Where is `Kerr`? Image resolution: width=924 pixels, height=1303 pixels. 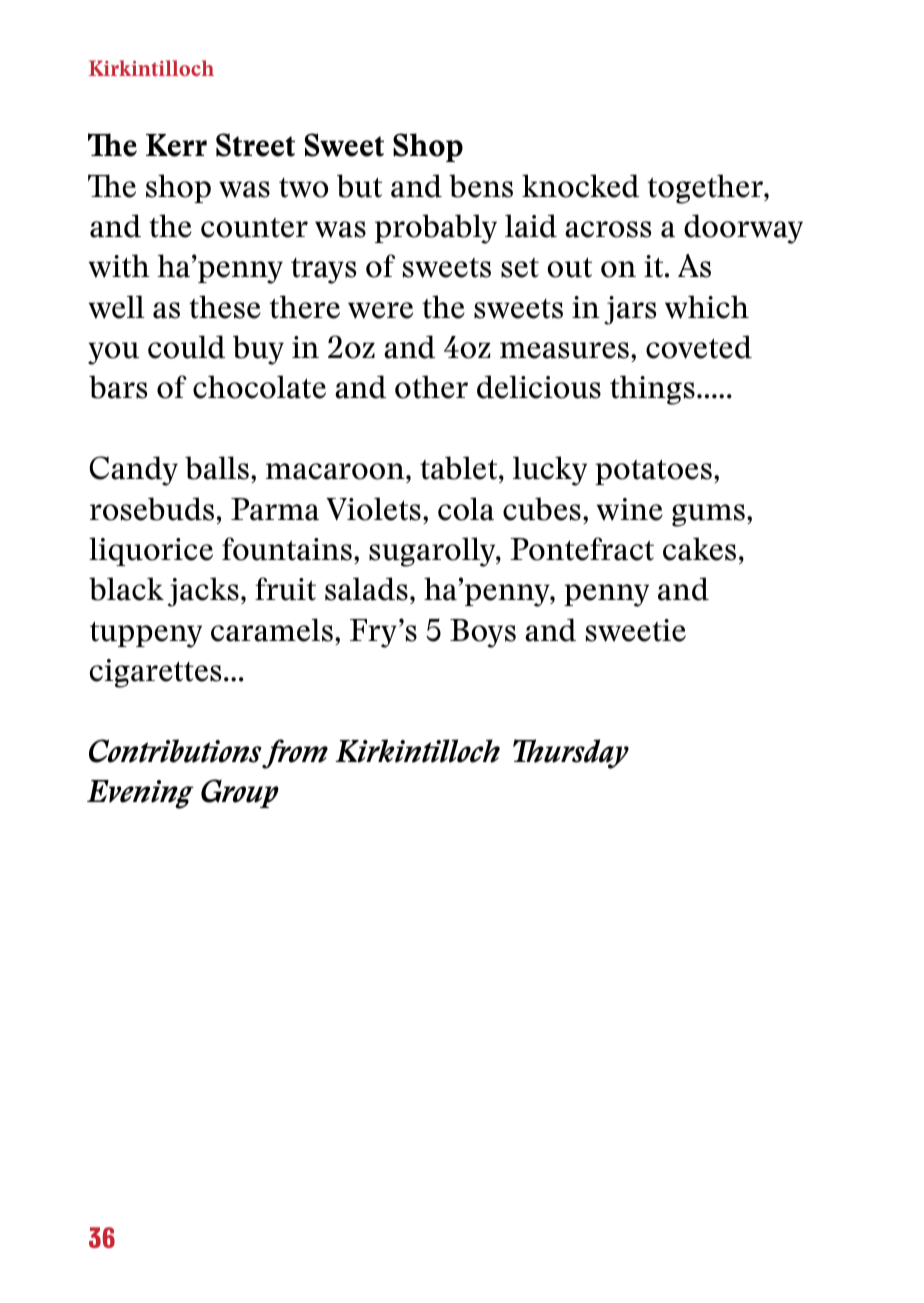 Kerr is located at coordinates (176, 145).
